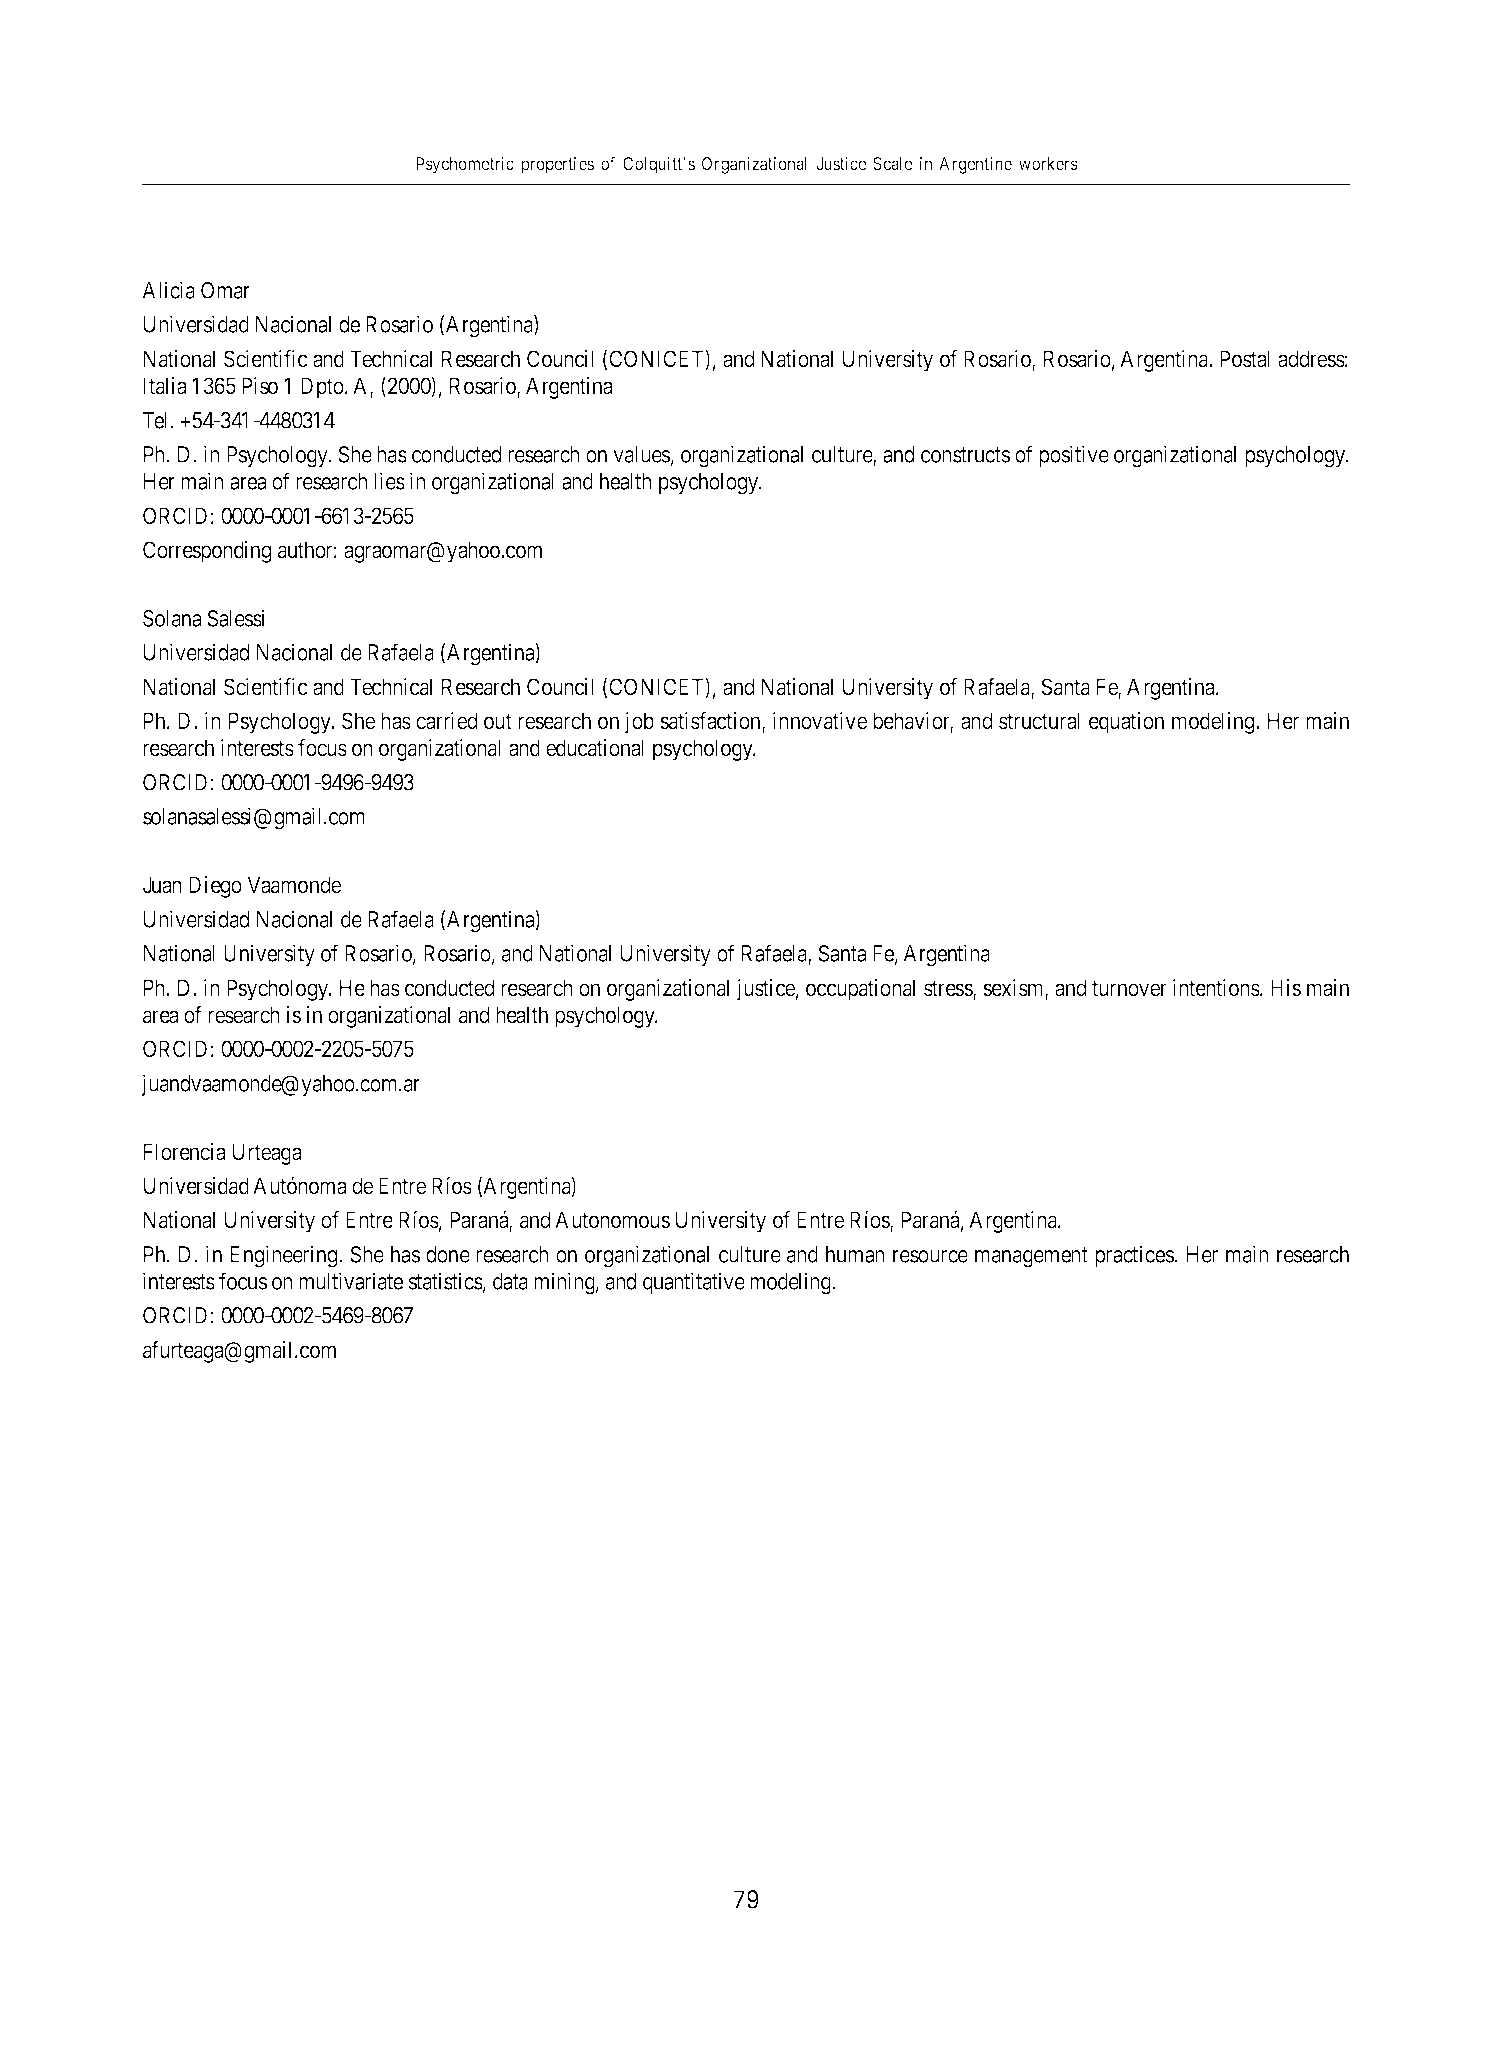  What do you see at coordinates (595, 748) in the page?
I see `educational` at bounding box center [595, 748].
